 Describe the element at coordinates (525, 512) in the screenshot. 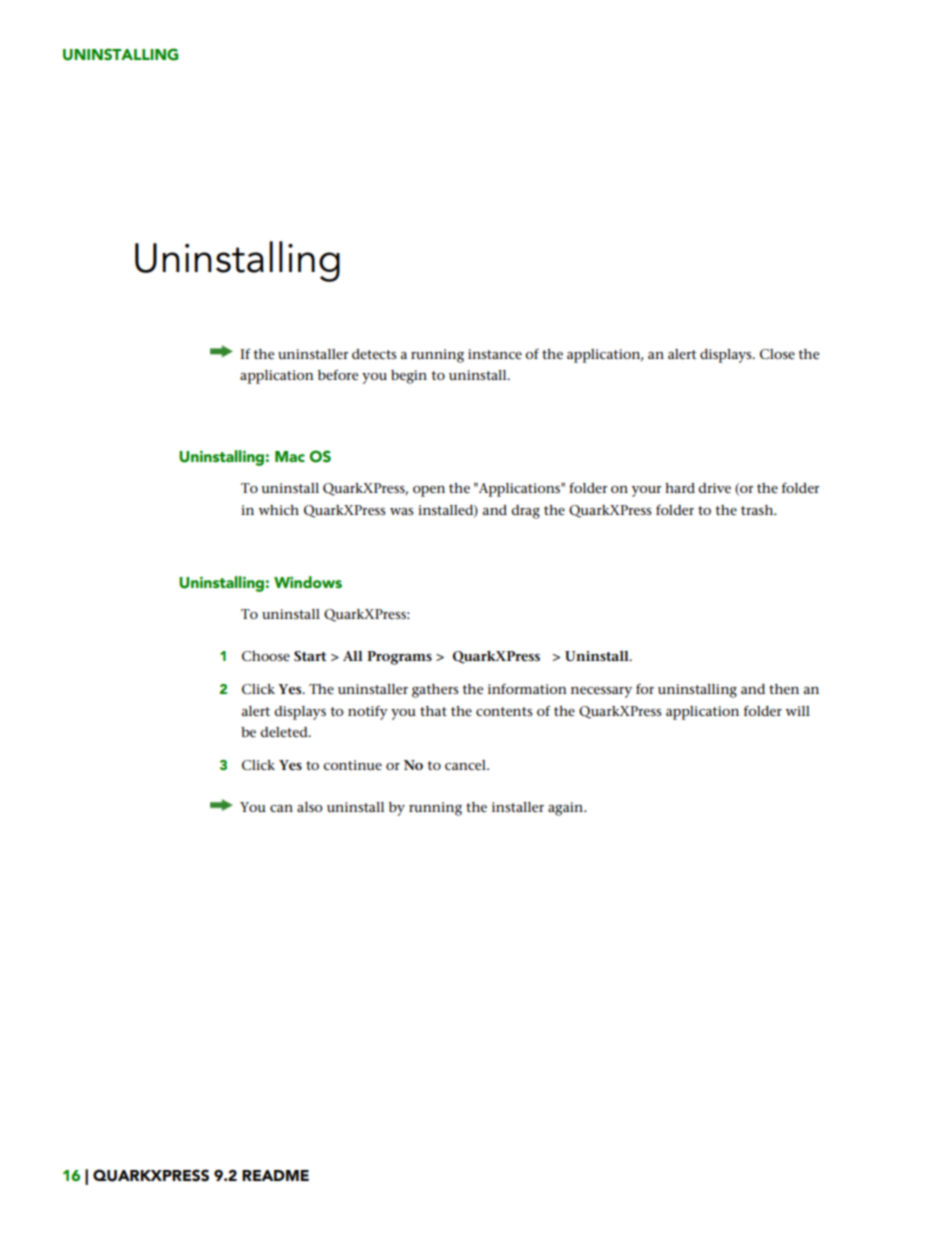

I see `drag` at that location.
